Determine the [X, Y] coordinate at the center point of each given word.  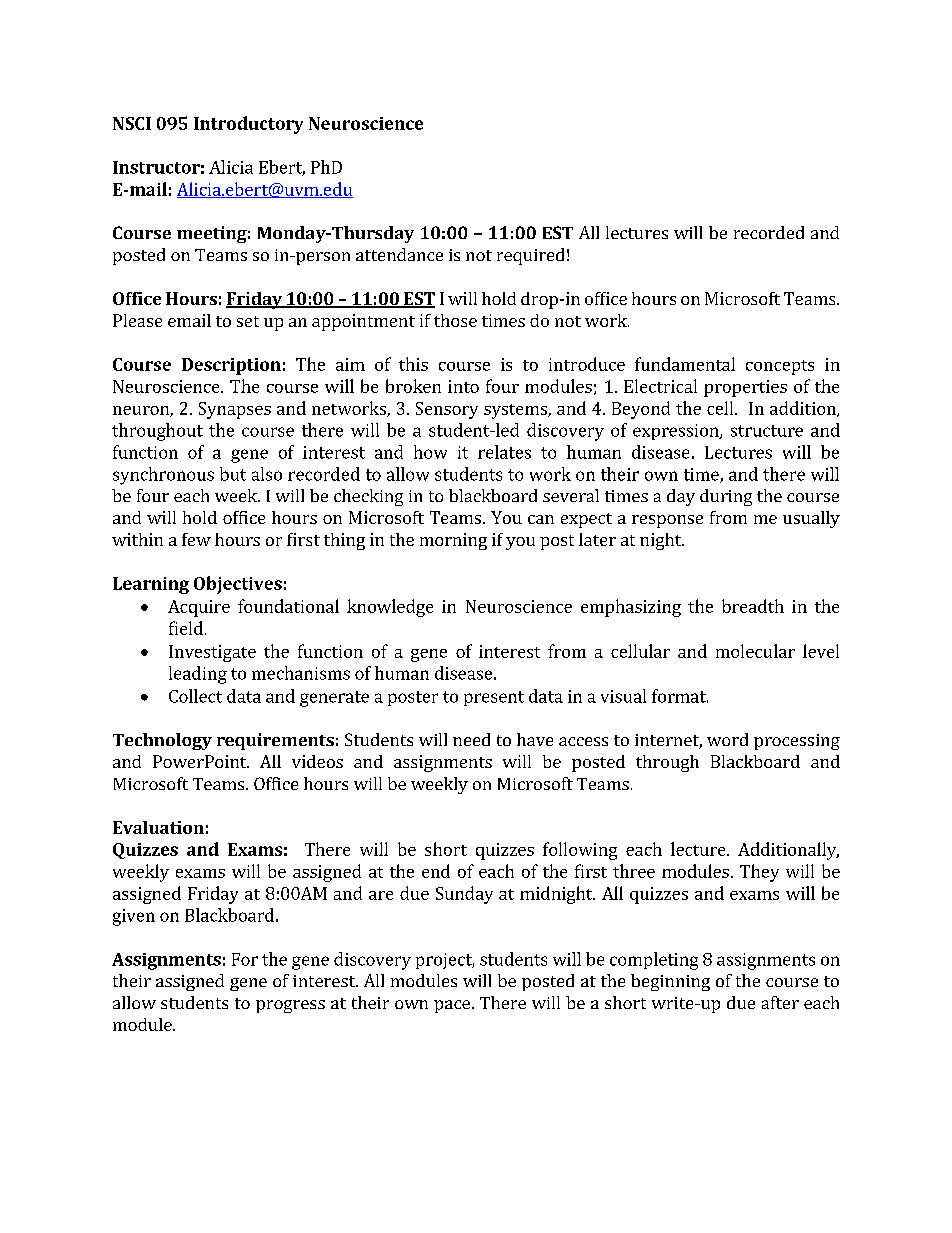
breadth [753, 606]
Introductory [248, 125]
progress [290, 1006]
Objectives [238, 585]
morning [453, 541]
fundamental [685, 364]
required [530, 256]
